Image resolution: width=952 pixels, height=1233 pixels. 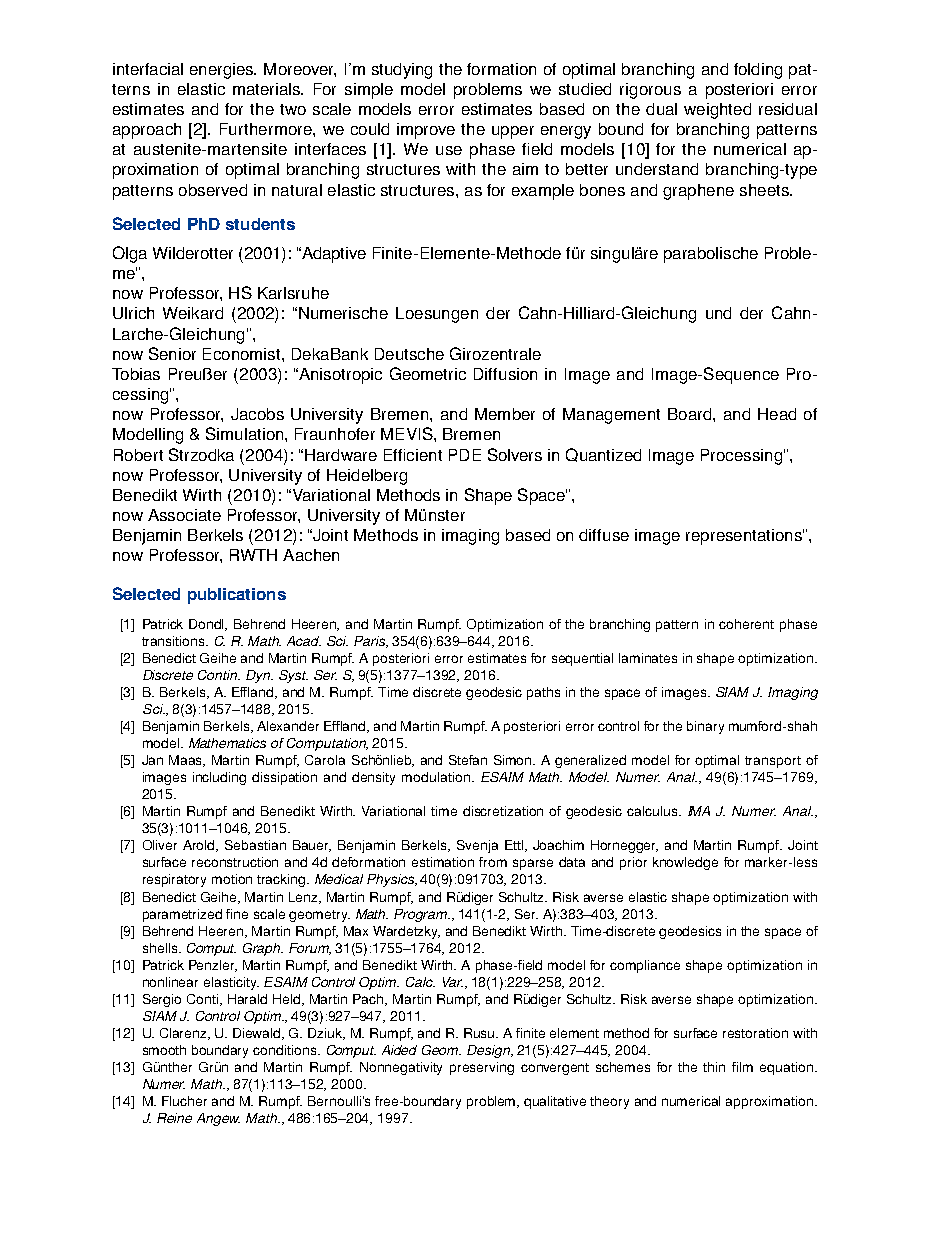 What do you see at coordinates (604, 535) in the document?
I see `diffuse` at bounding box center [604, 535].
